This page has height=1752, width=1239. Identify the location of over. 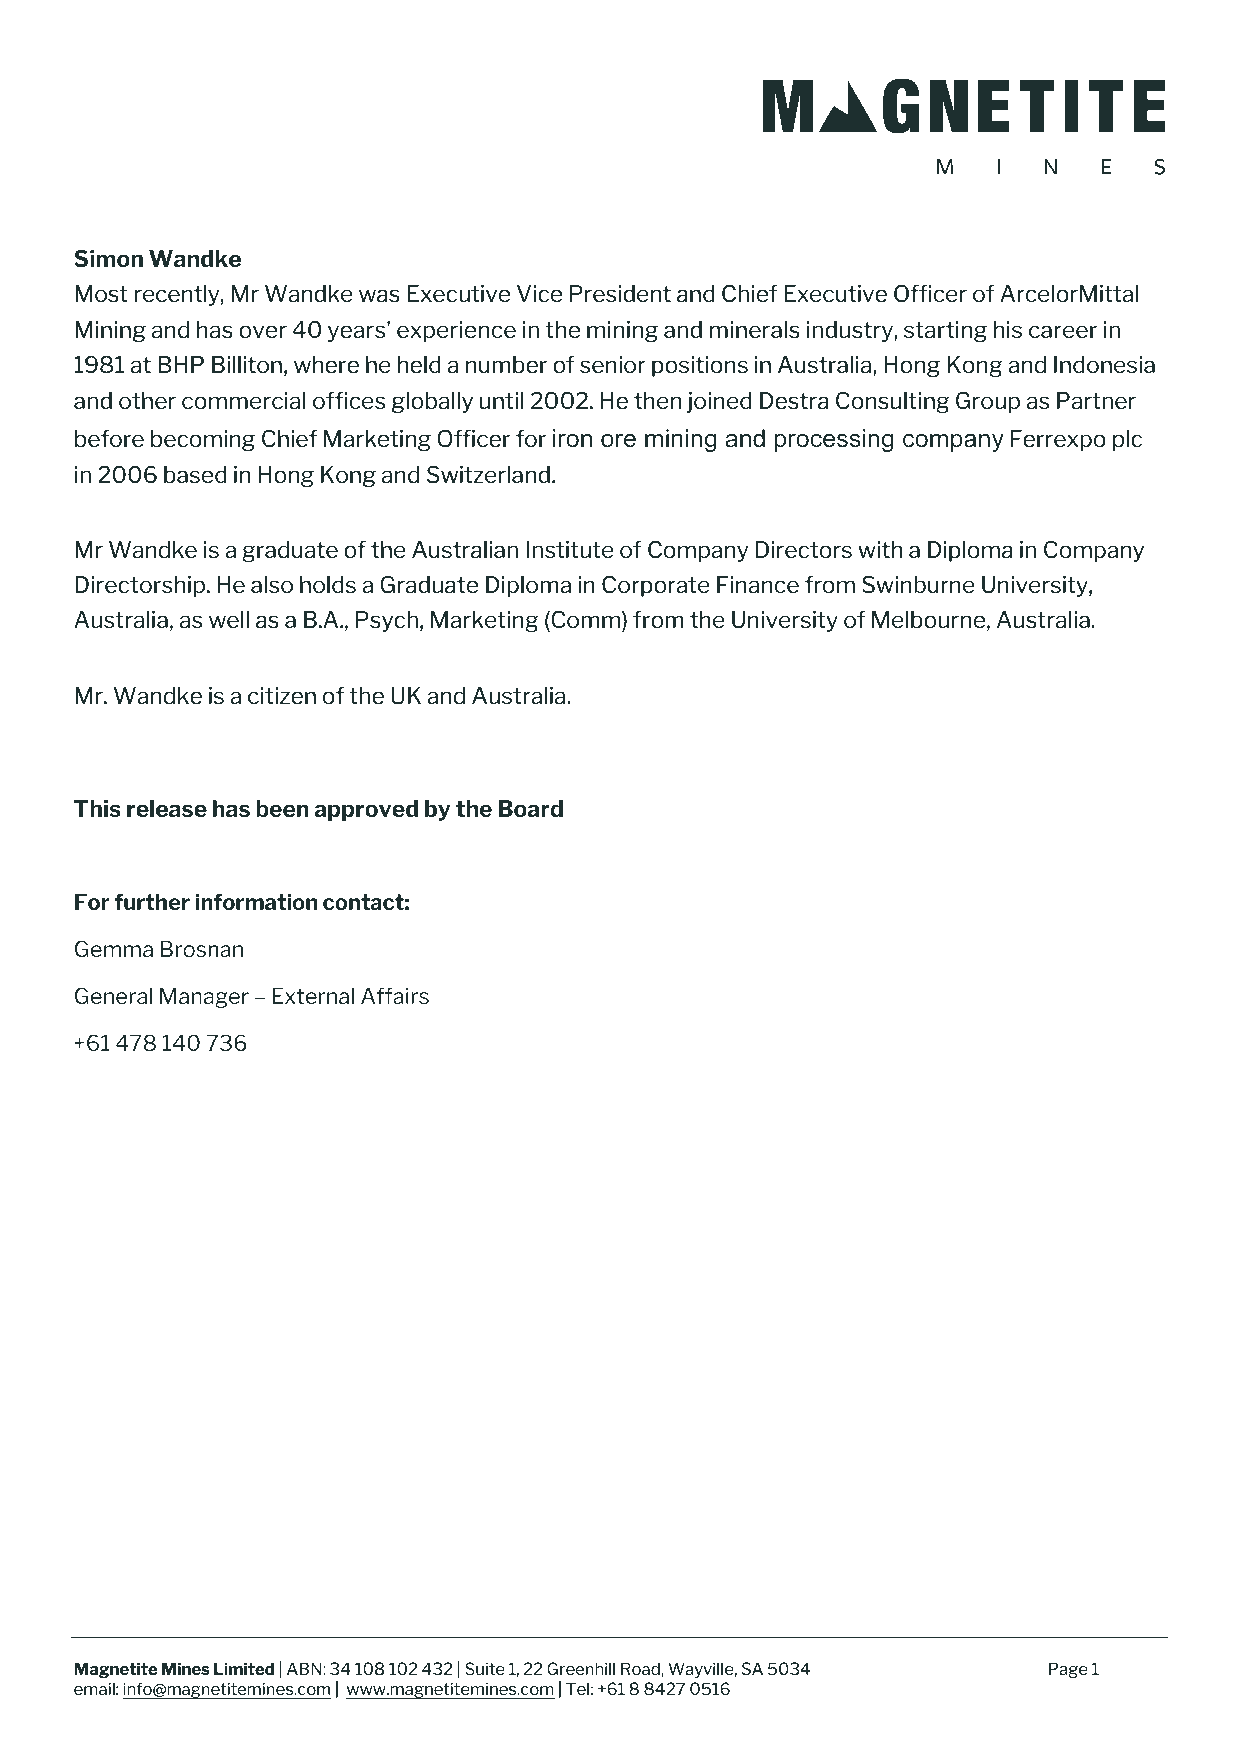
(263, 332).
